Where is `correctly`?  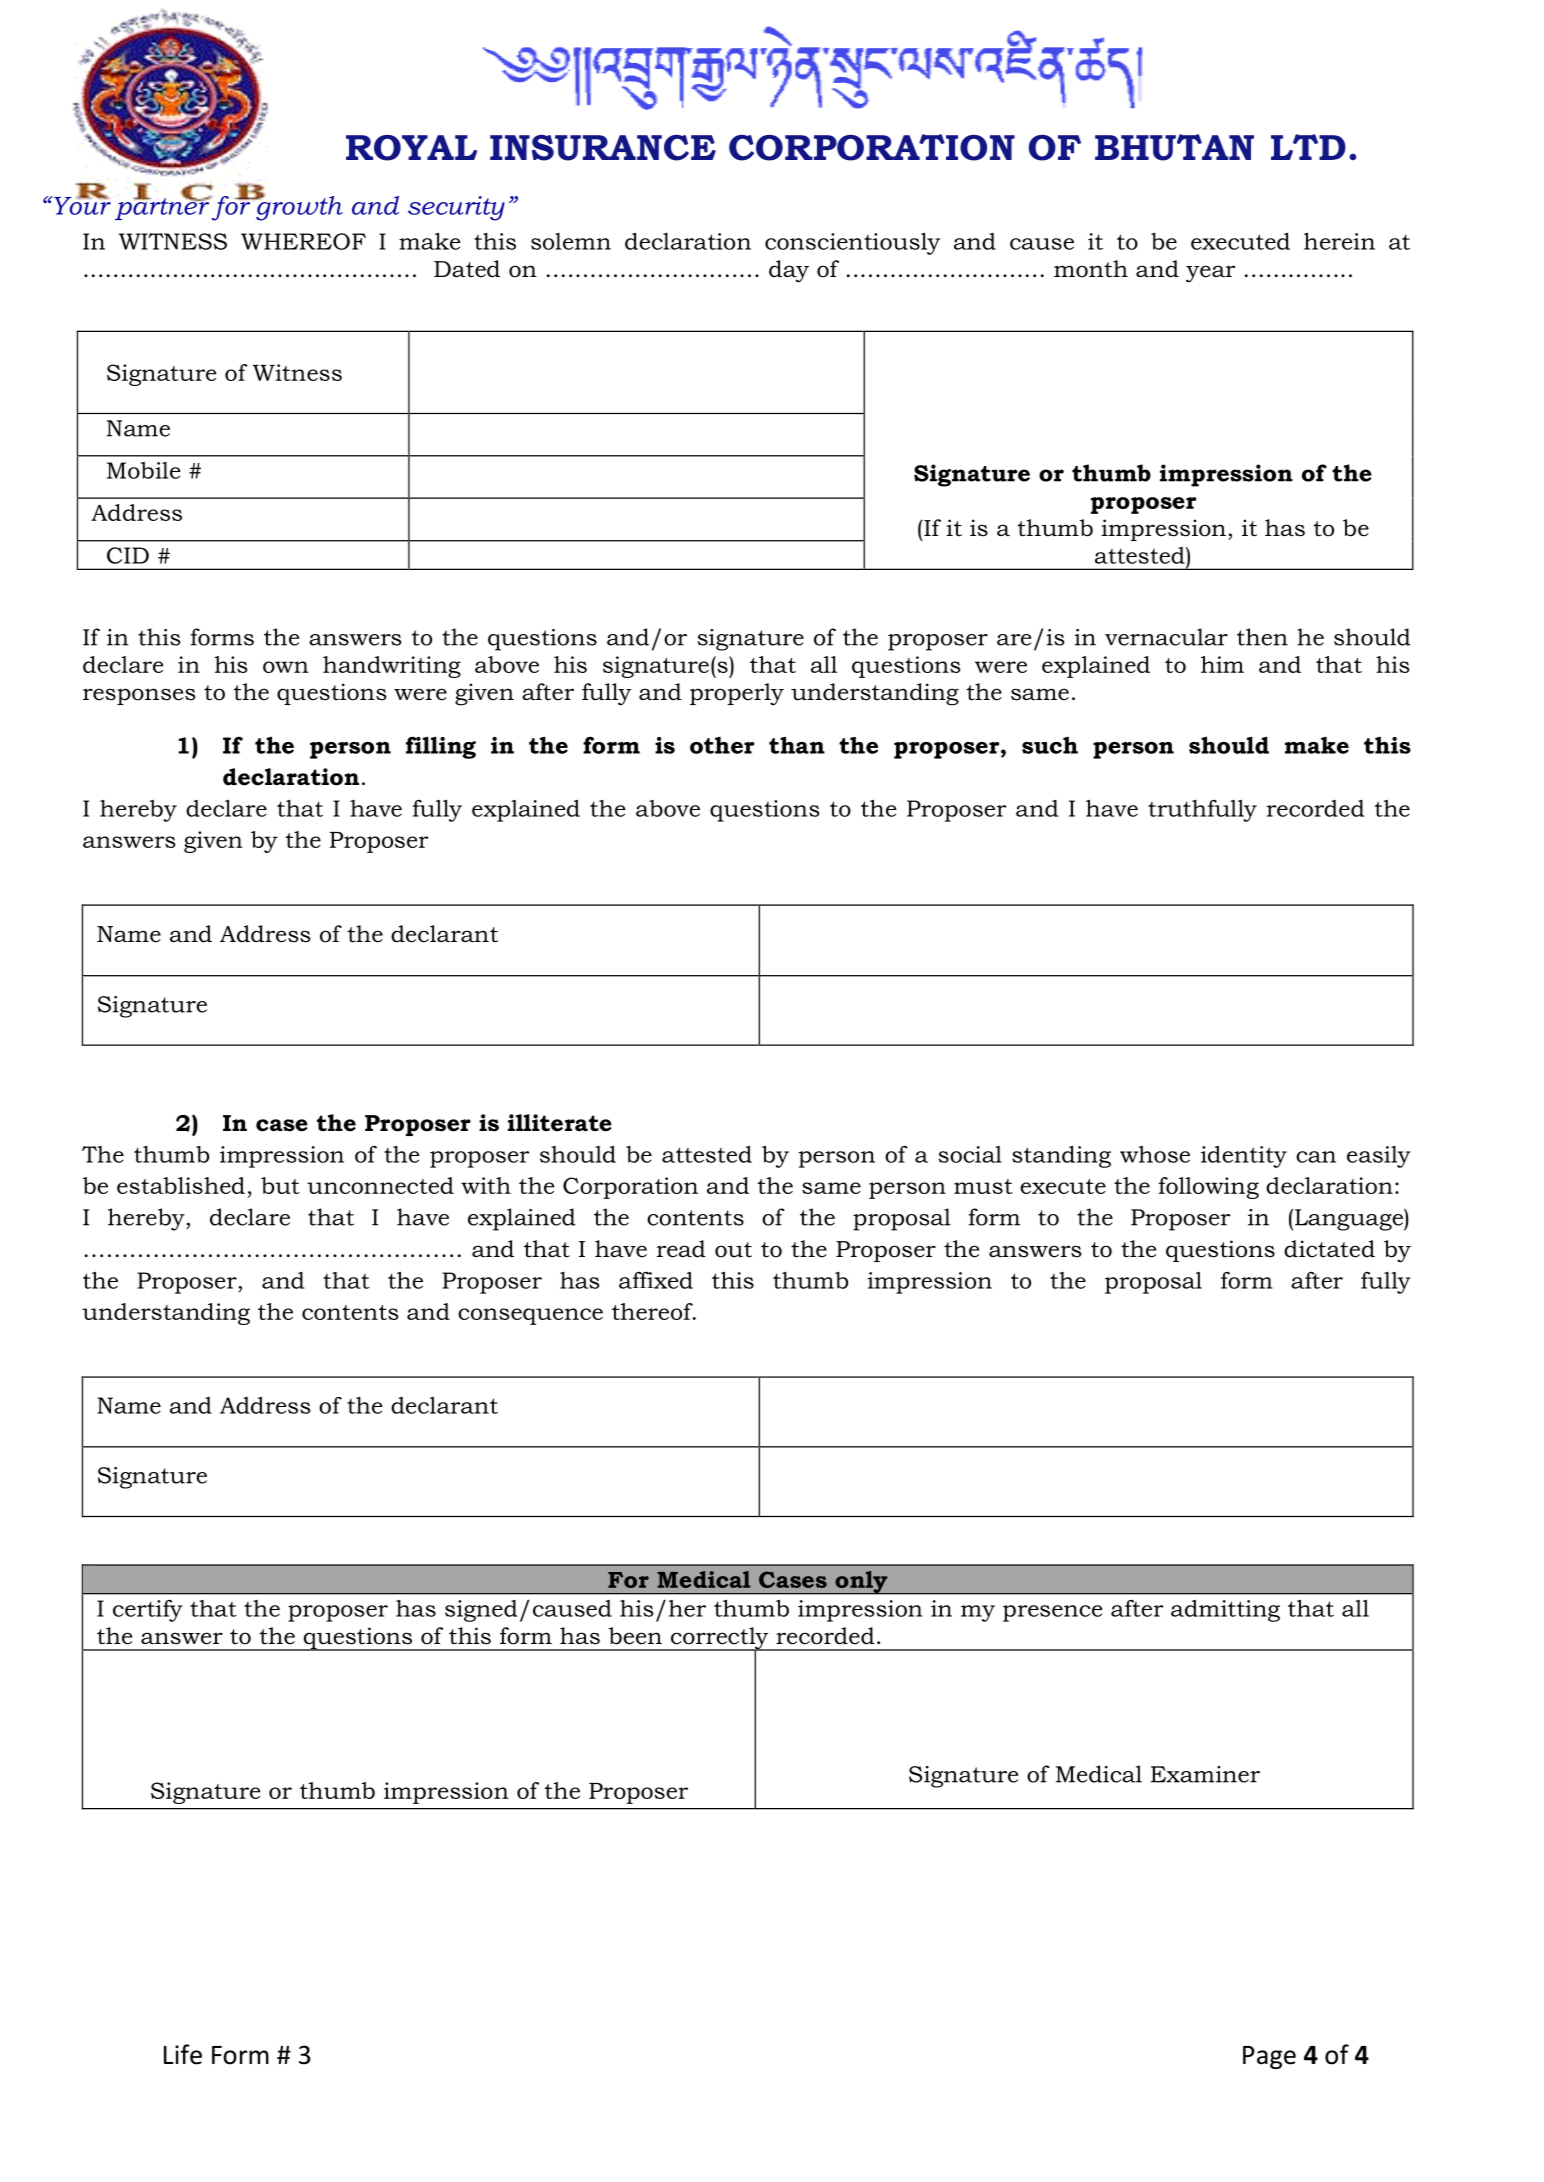
correctly is located at coordinates (720, 1639).
